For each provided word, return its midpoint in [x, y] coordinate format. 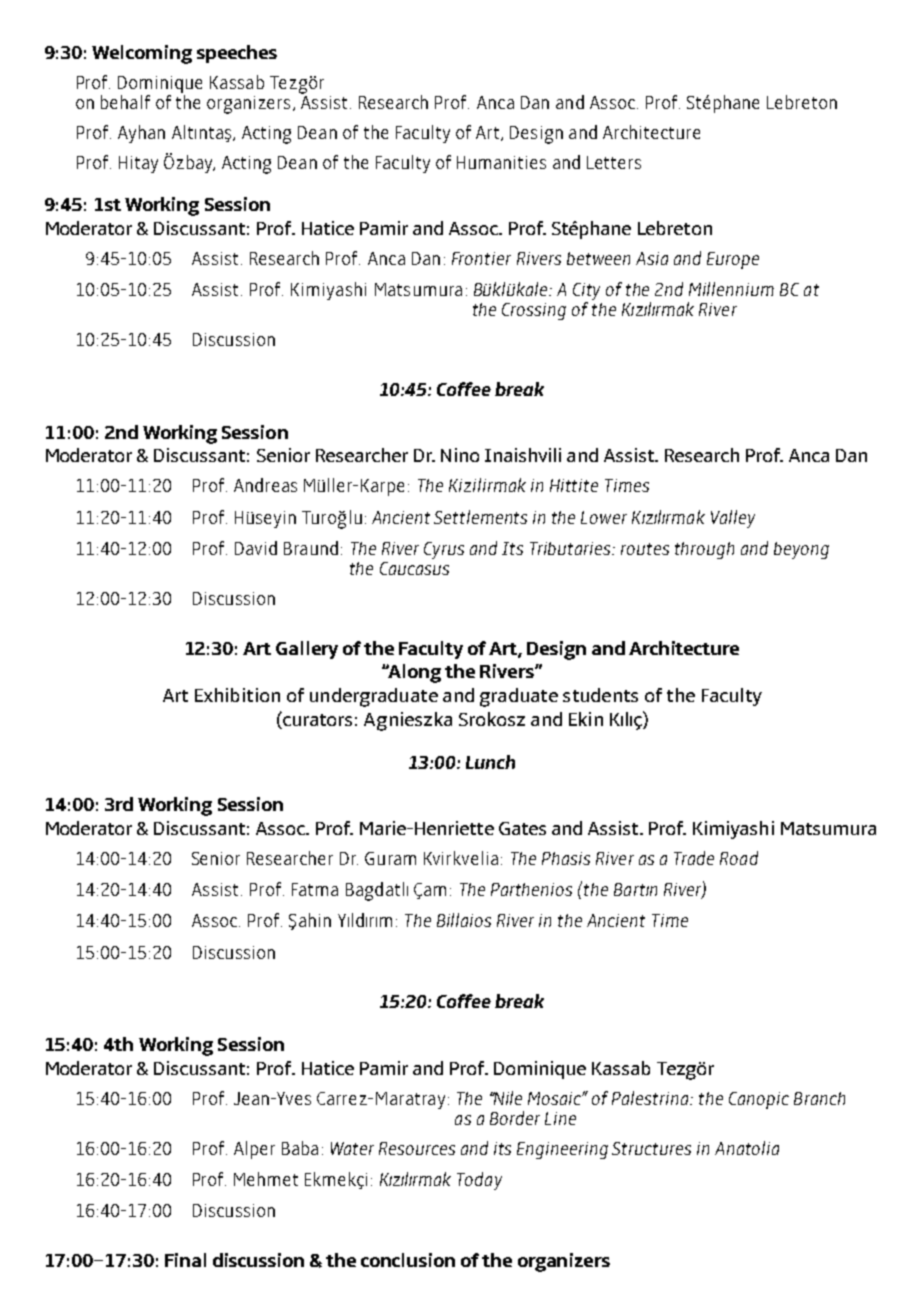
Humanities [501, 162]
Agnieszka [408, 721]
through [704, 550]
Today [479, 1181]
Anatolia [747, 1148]
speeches [237, 54]
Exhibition [237, 695]
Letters [614, 162]
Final [185, 1260]
